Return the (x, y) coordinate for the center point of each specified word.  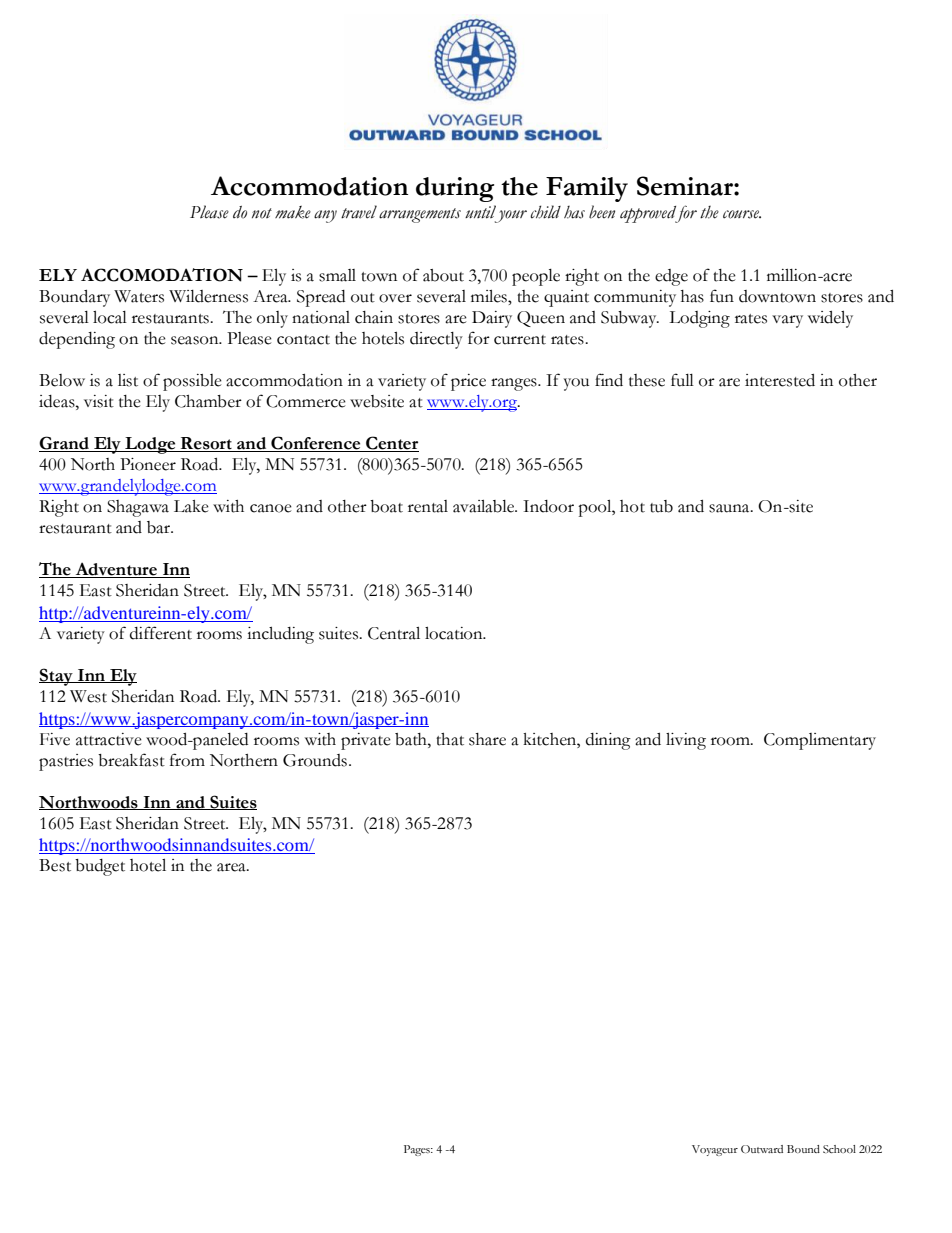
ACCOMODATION (162, 275)
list (128, 380)
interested (780, 380)
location (455, 633)
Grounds (315, 760)
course (742, 214)
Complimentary (820, 741)
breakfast (131, 760)
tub (661, 506)
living (686, 741)
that (450, 739)
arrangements (420, 215)
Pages (418, 1150)
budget (100, 867)
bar (160, 527)
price (468, 382)
